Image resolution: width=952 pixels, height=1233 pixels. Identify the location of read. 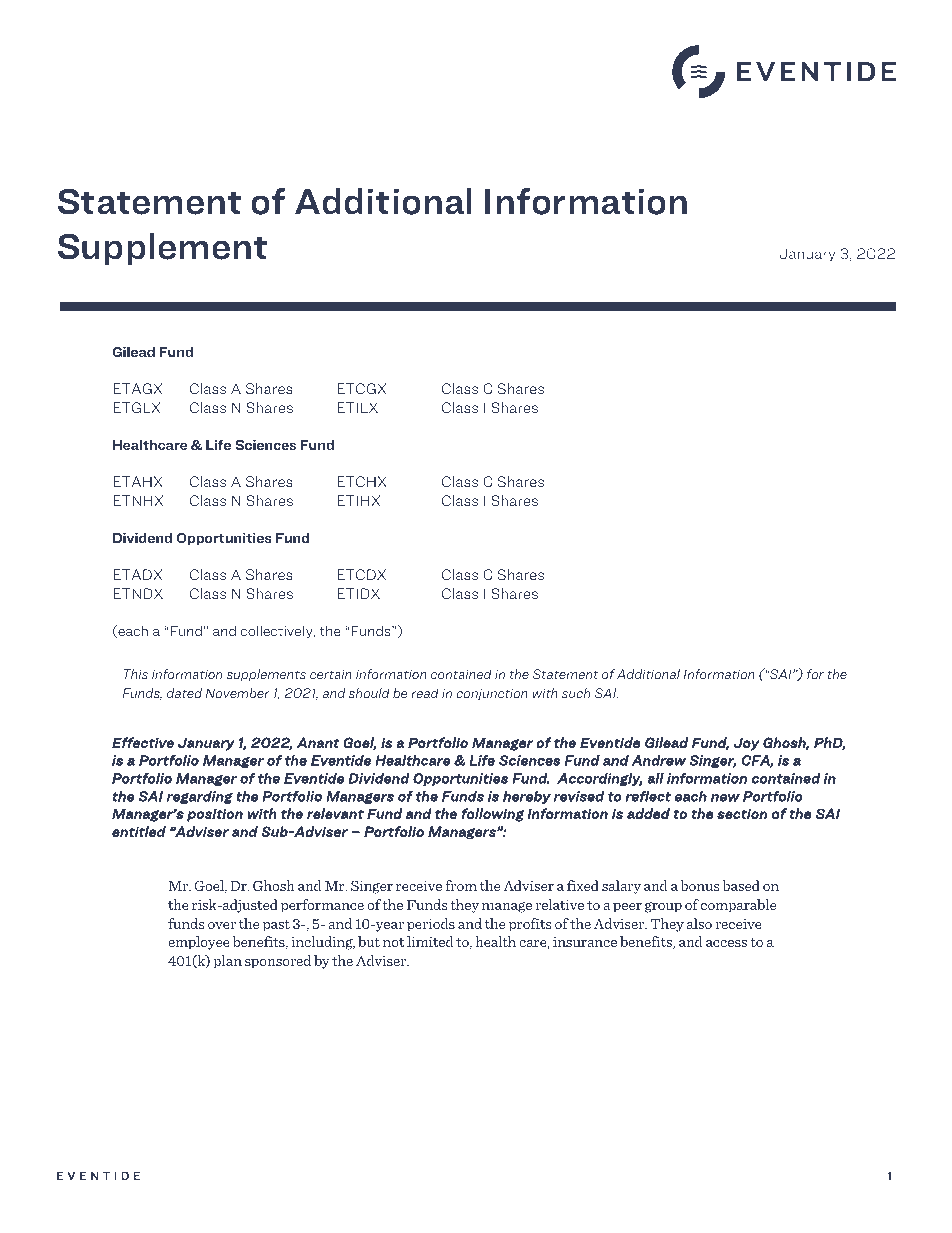
(425, 693).
